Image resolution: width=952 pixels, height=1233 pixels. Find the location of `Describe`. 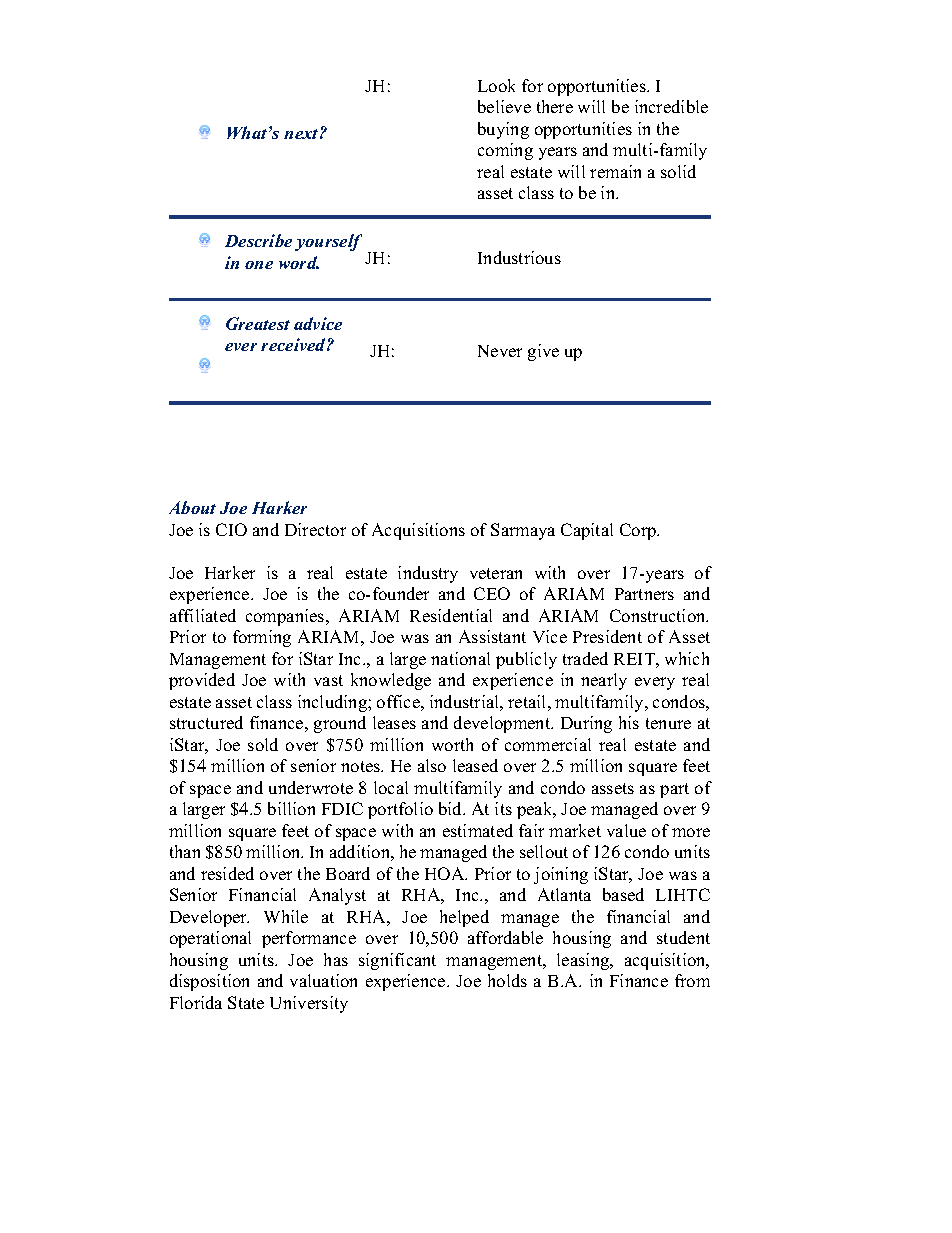

Describe is located at coordinates (258, 240).
